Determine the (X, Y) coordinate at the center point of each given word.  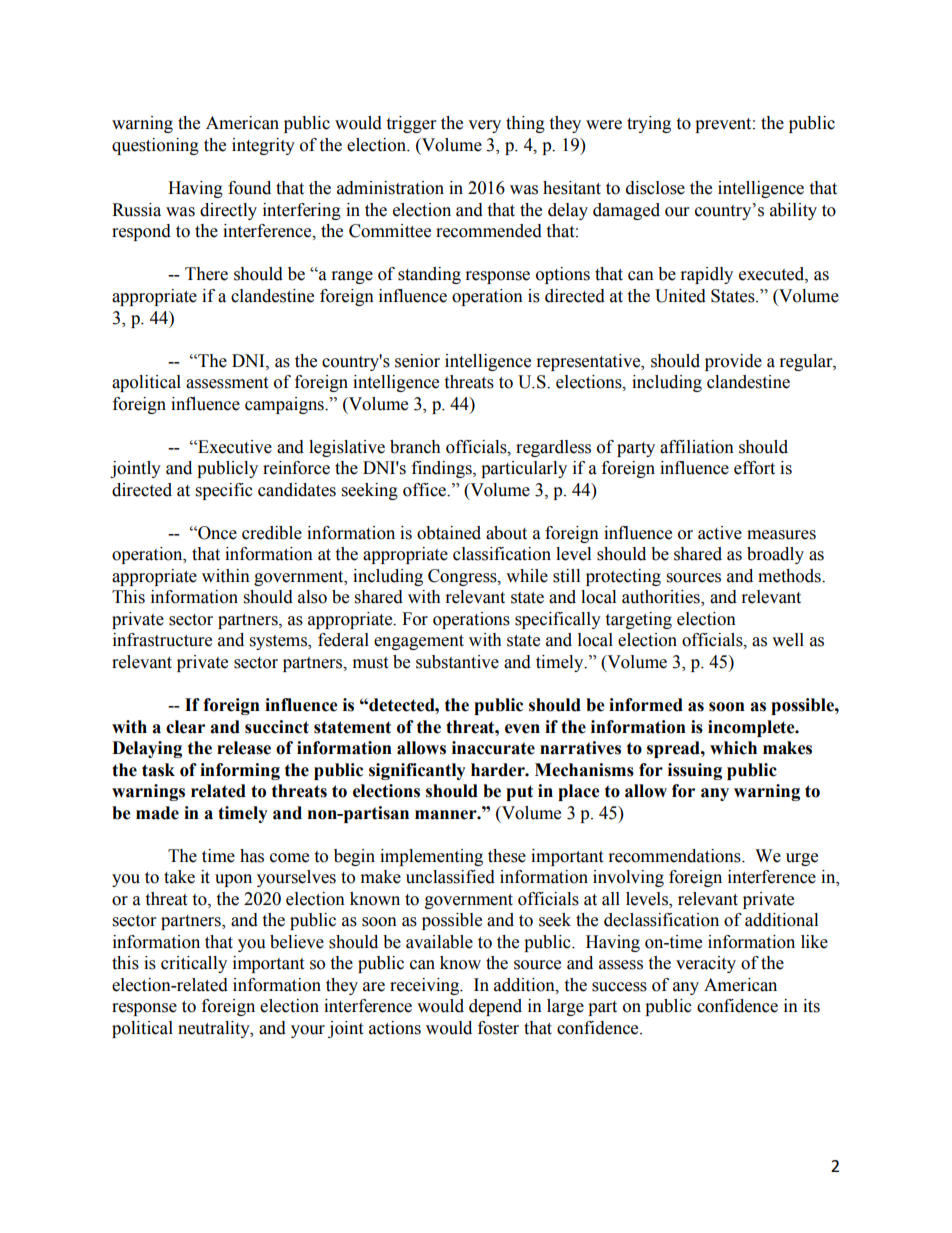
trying (649, 124)
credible (272, 533)
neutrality (215, 1029)
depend (495, 1007)
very (484, 126)
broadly (775, 555)
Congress (463, 577)
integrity (263, 146)
